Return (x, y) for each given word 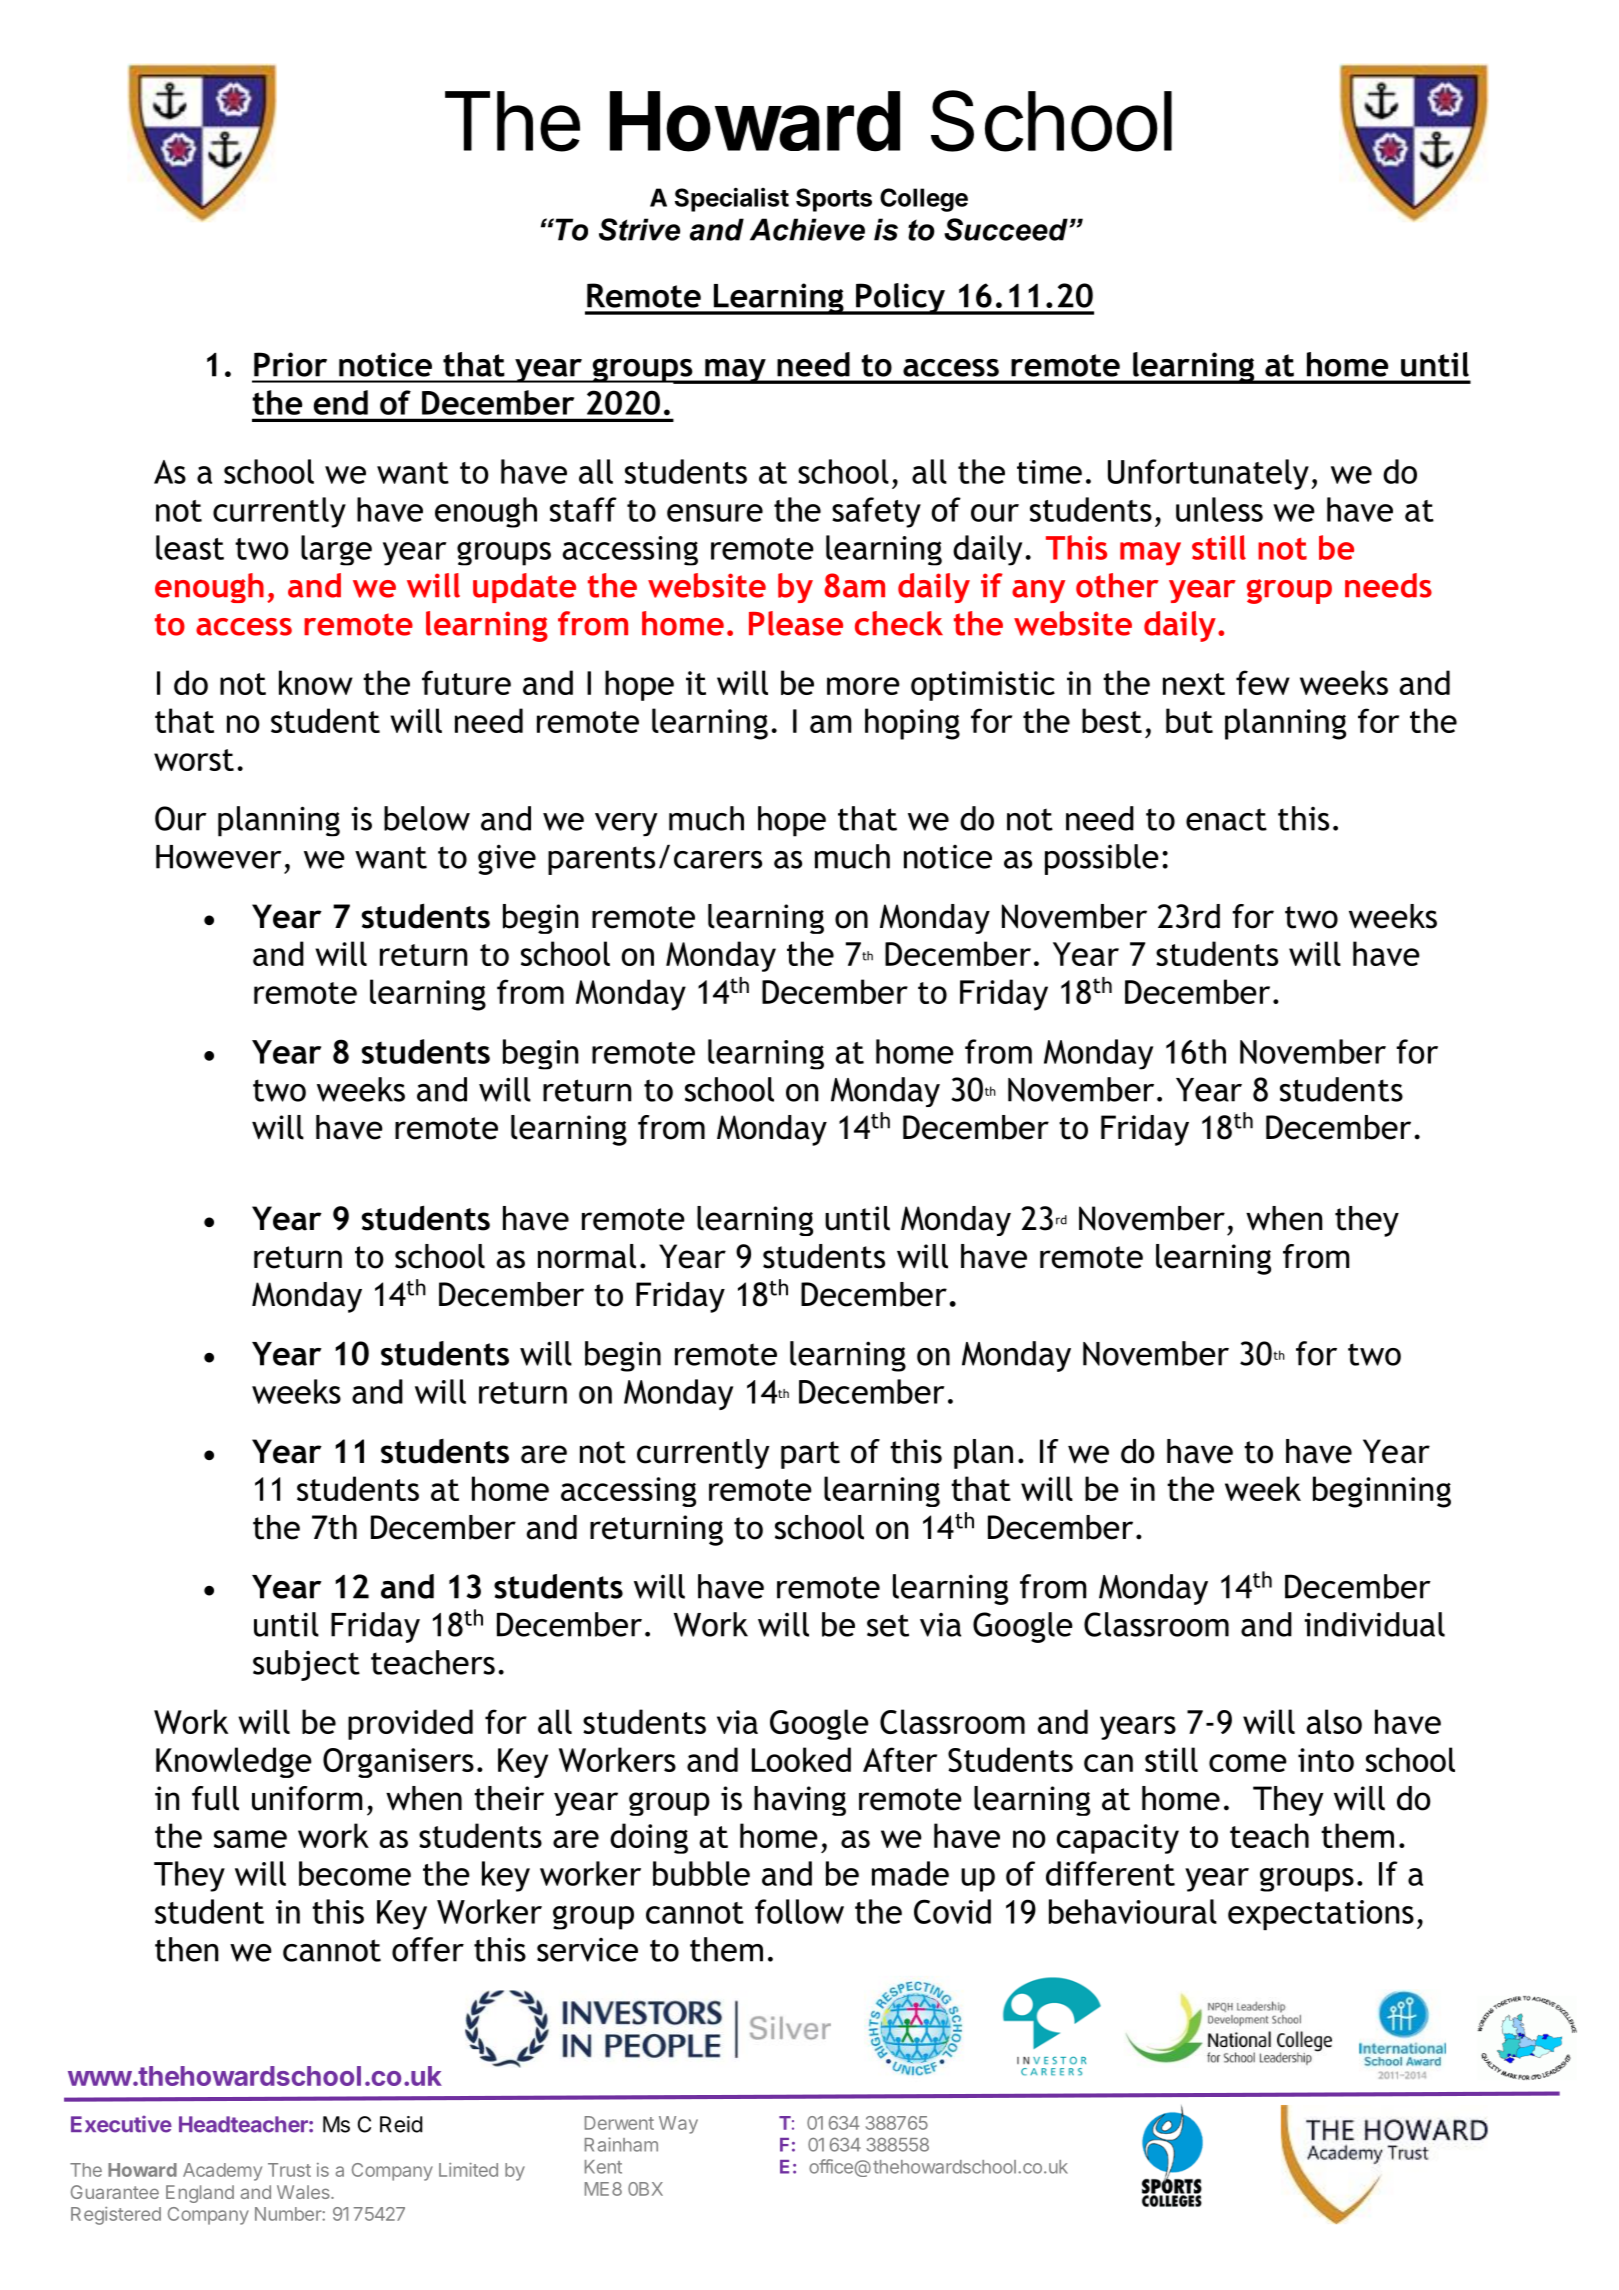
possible (1102, 859)
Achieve (807, 229)
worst (194, 760)
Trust (289, 2170)
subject (306, 1665)
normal (587, 1256)
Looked (801, 1759)
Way (678, 2125)
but (1189, 720)
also (1334, 1721)
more (863, 686)
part (810, 1455)
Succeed (1006, 229)
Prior (290, 364)
